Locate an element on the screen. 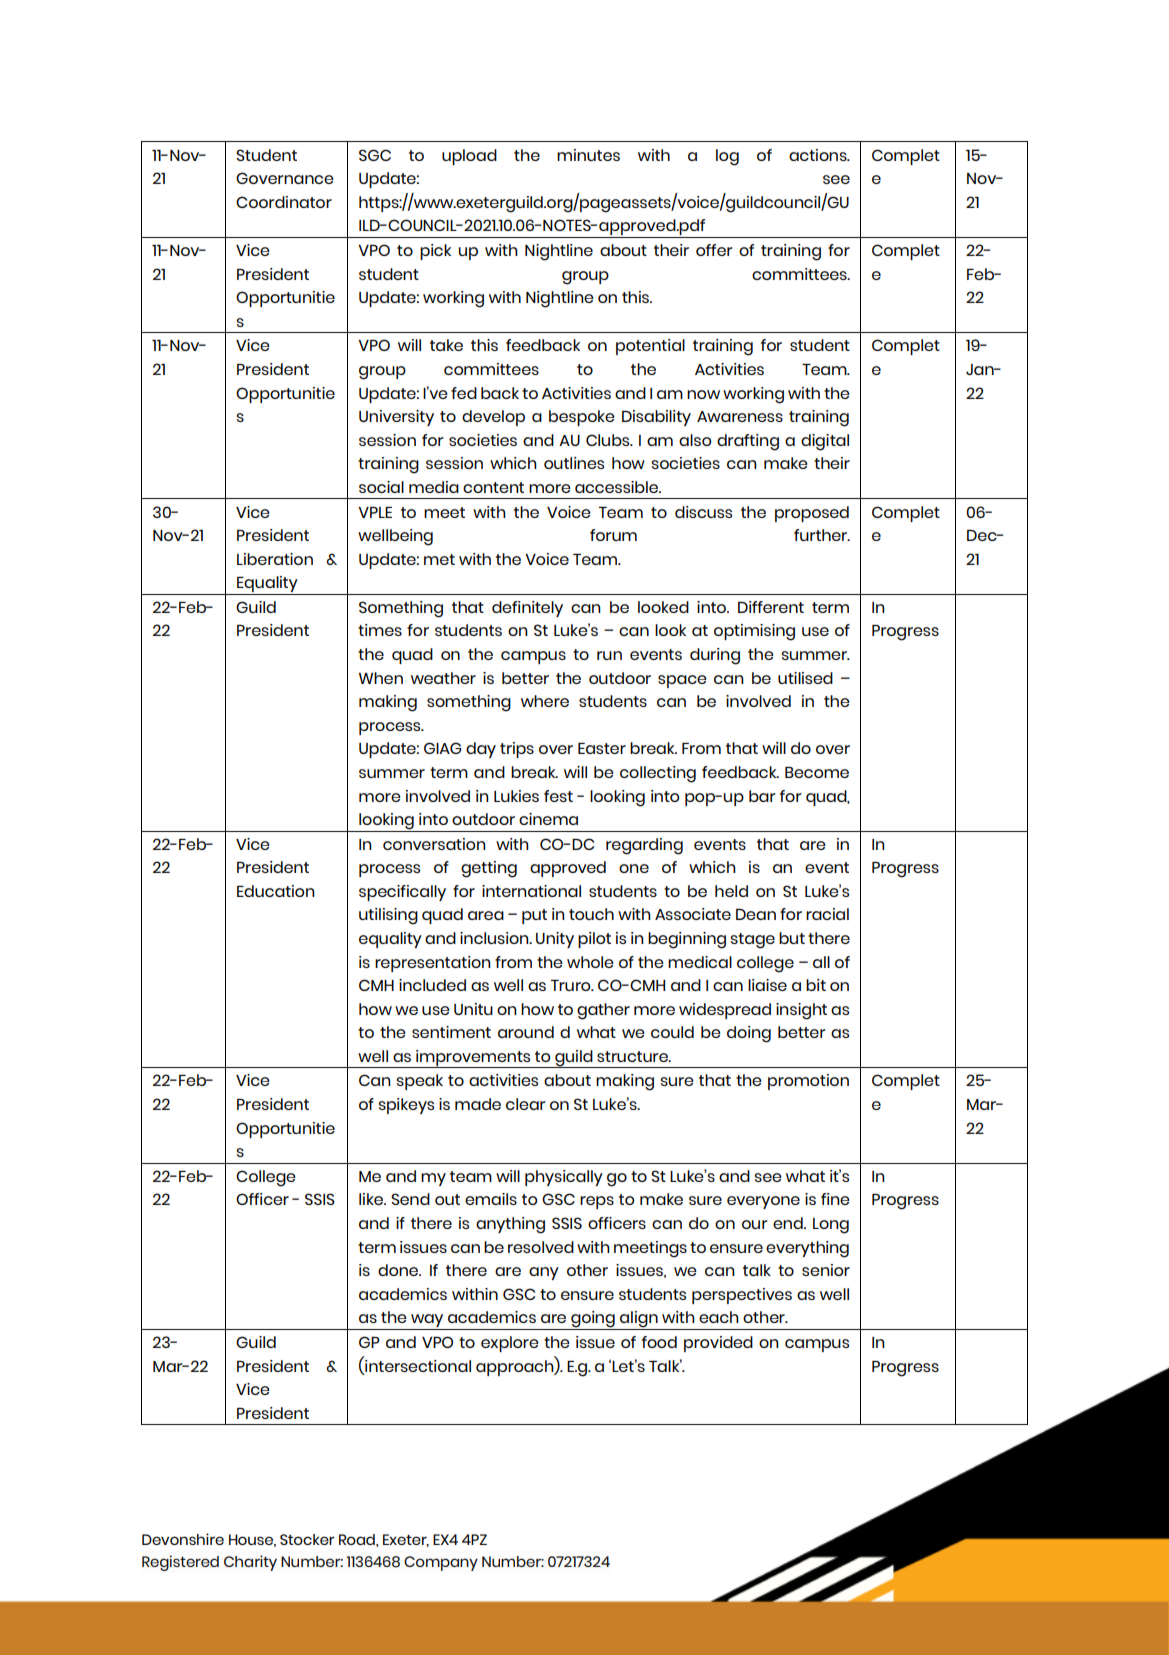 This screenshot has height=1655, width=1169. Coordinator is located at coordinates (284, 202).
